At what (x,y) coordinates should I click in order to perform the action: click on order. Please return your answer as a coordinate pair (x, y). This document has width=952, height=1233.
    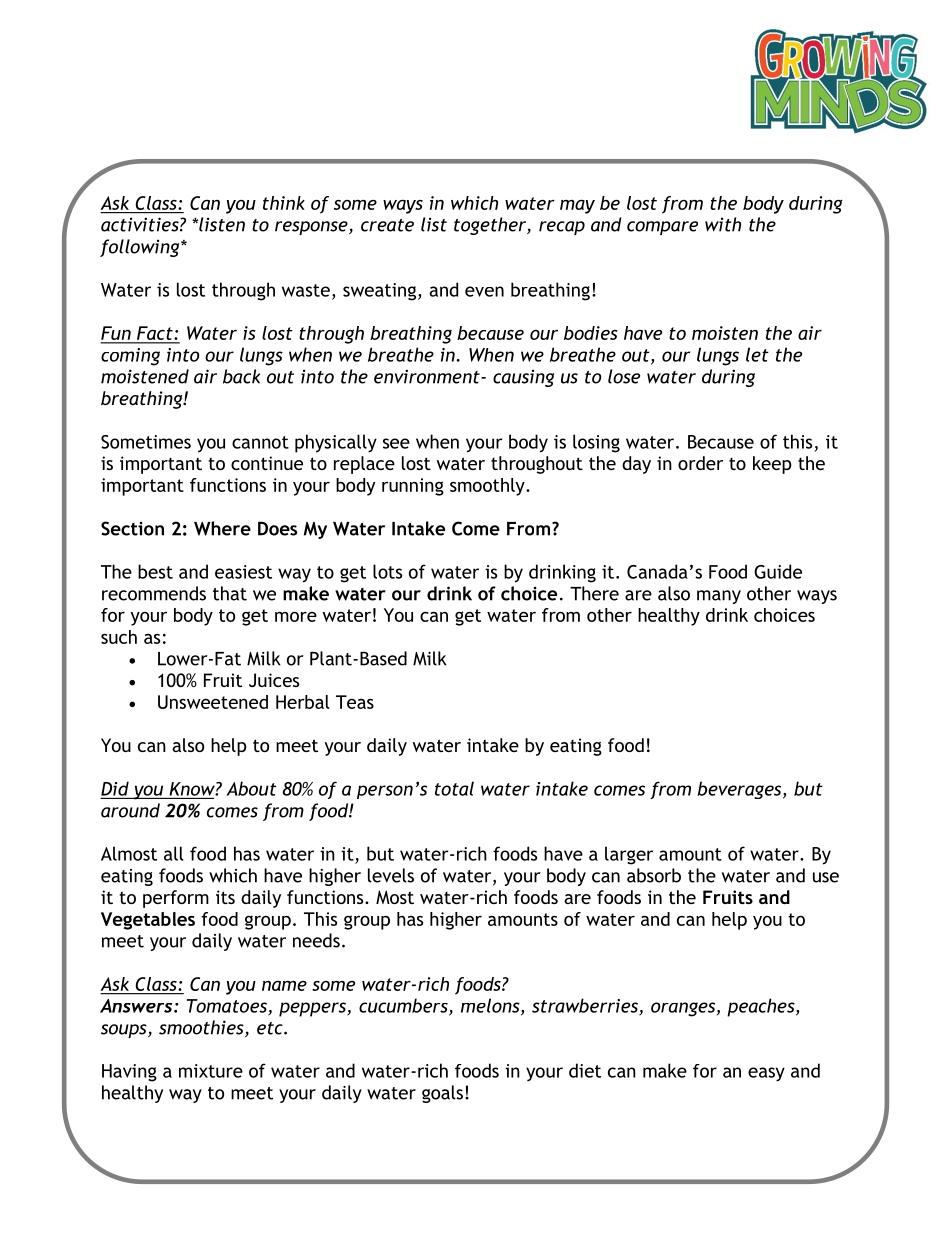
    Looking at the image, I should click on (700, 463).
